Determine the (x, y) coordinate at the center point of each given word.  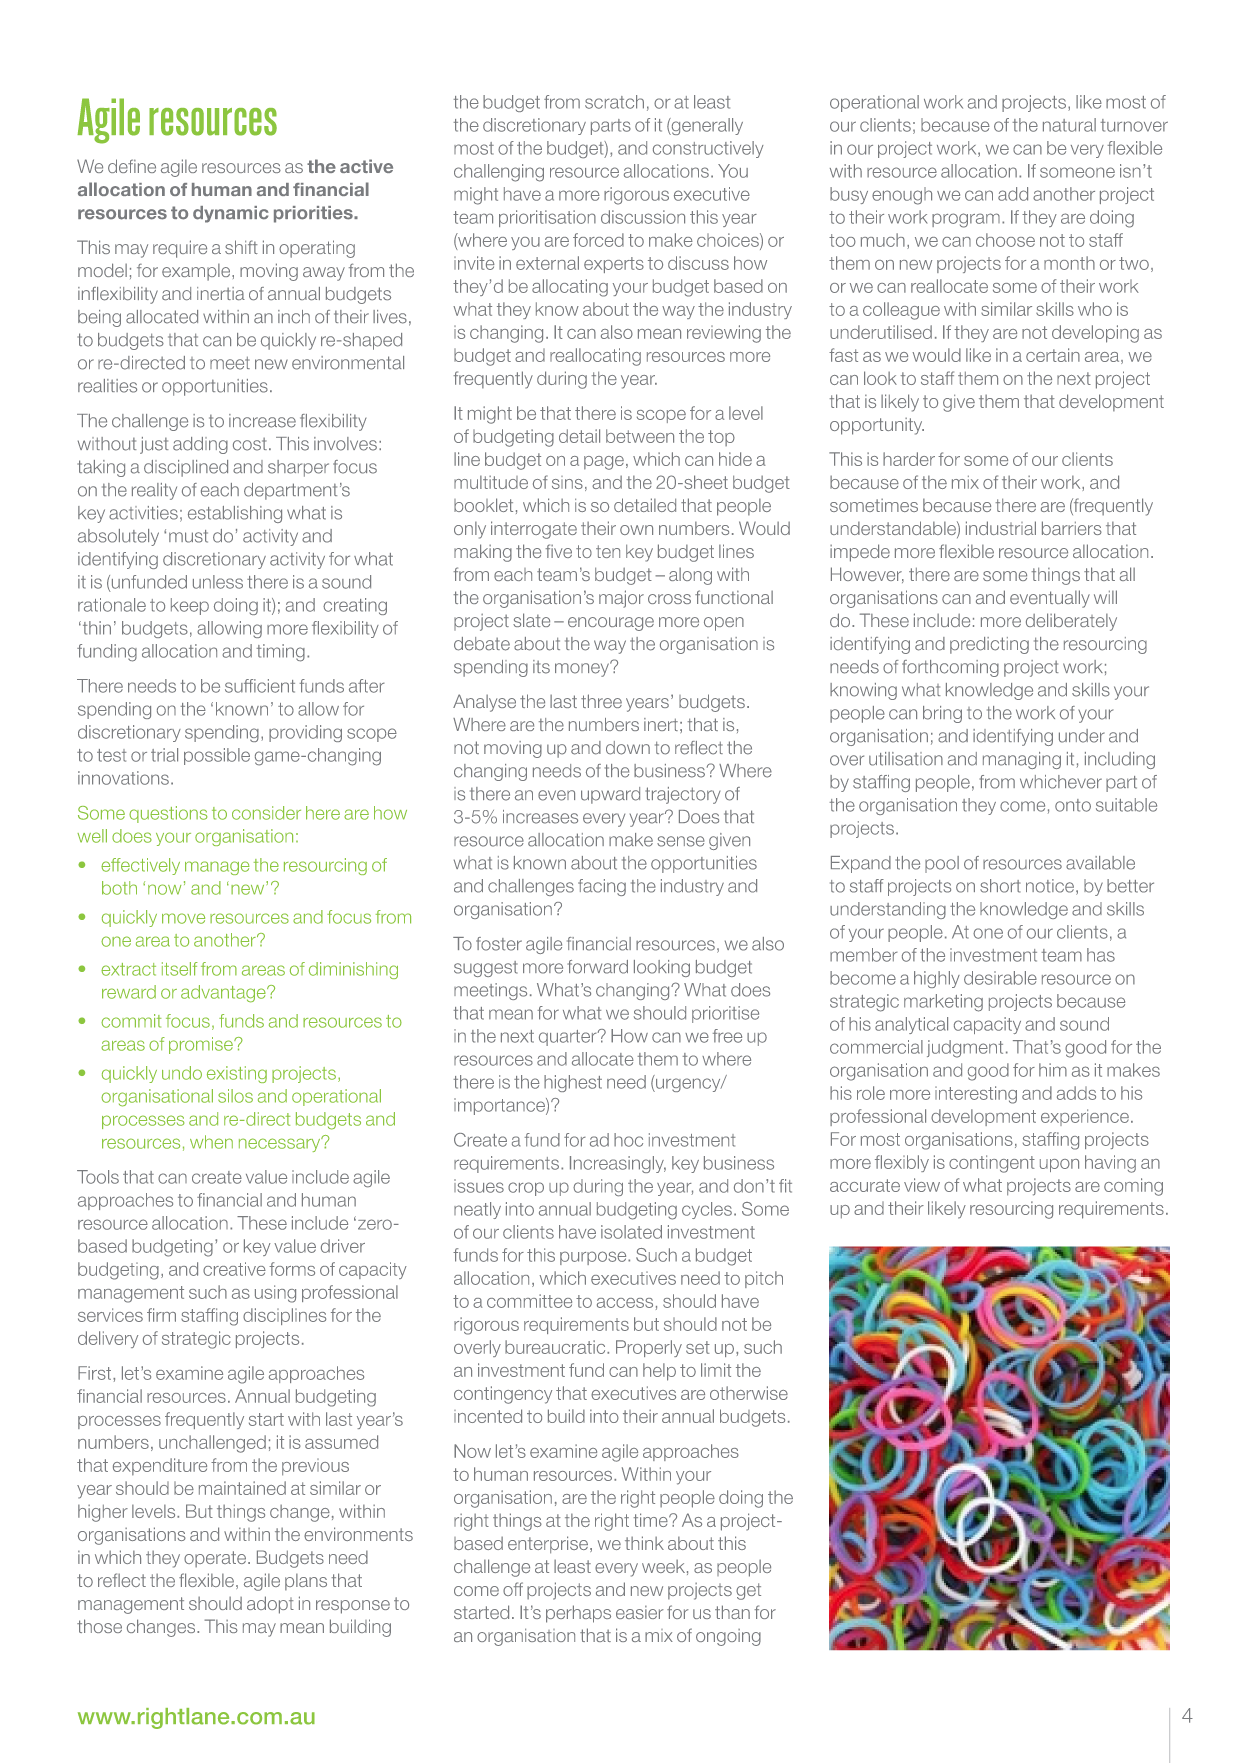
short (1000, 886)
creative (234, 1269)
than (732, 1612)
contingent (992, 1164)
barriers (1072, 528)
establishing (235, 514)
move (183, 918)
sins (567, 482)
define (132, 166)
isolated (631, 1232)
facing (602, 887)
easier (640, 1612)
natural (1069, 125)
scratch (614, 102)
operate (216, 1559)
